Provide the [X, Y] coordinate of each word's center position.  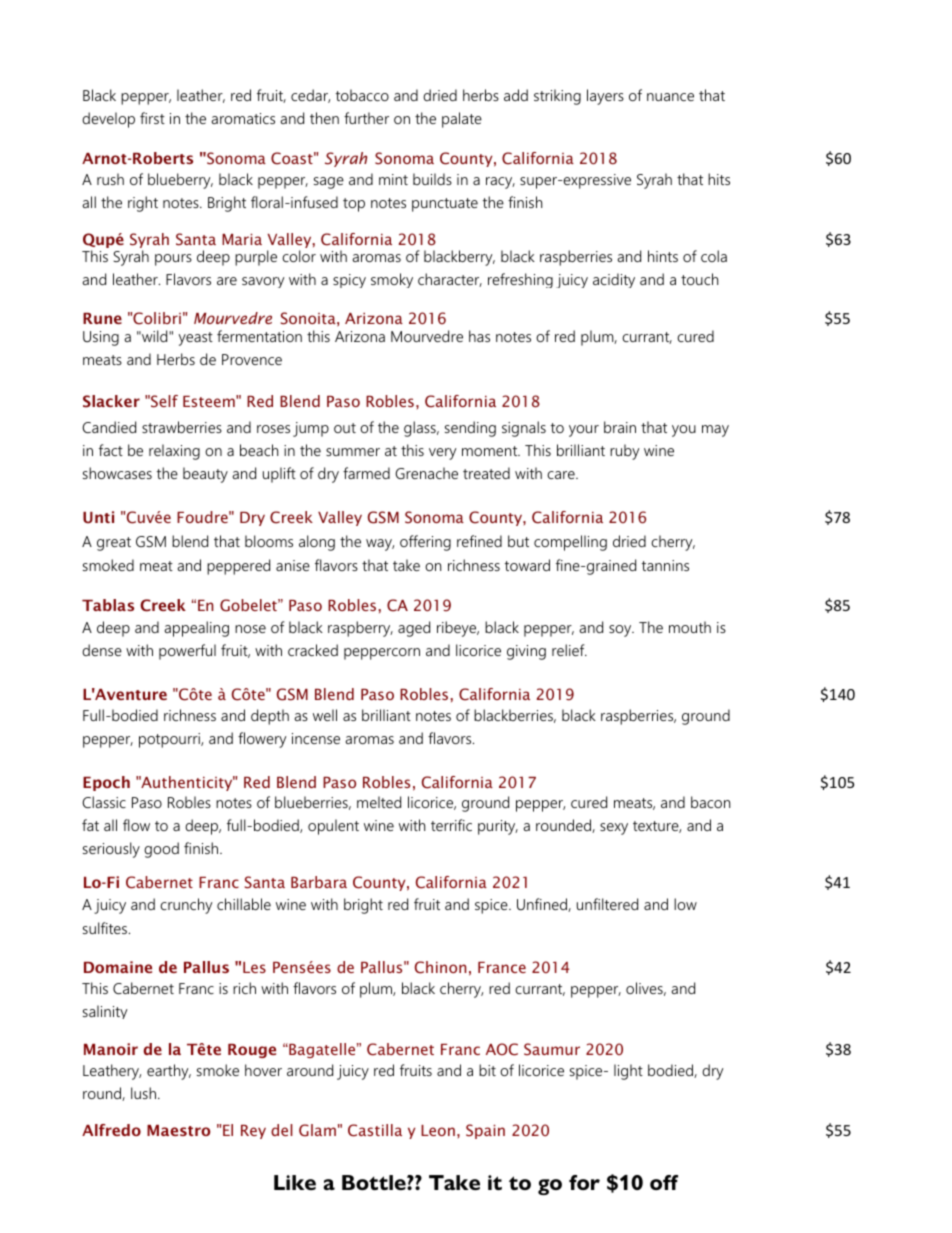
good [161, 850]
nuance [670, 97]
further [366, 118]
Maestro [178, 1130]
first [152, 118]
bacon [710, 802]
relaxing [174, 452]
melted [379, 802]
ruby [625, 452]
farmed [366, 473]
